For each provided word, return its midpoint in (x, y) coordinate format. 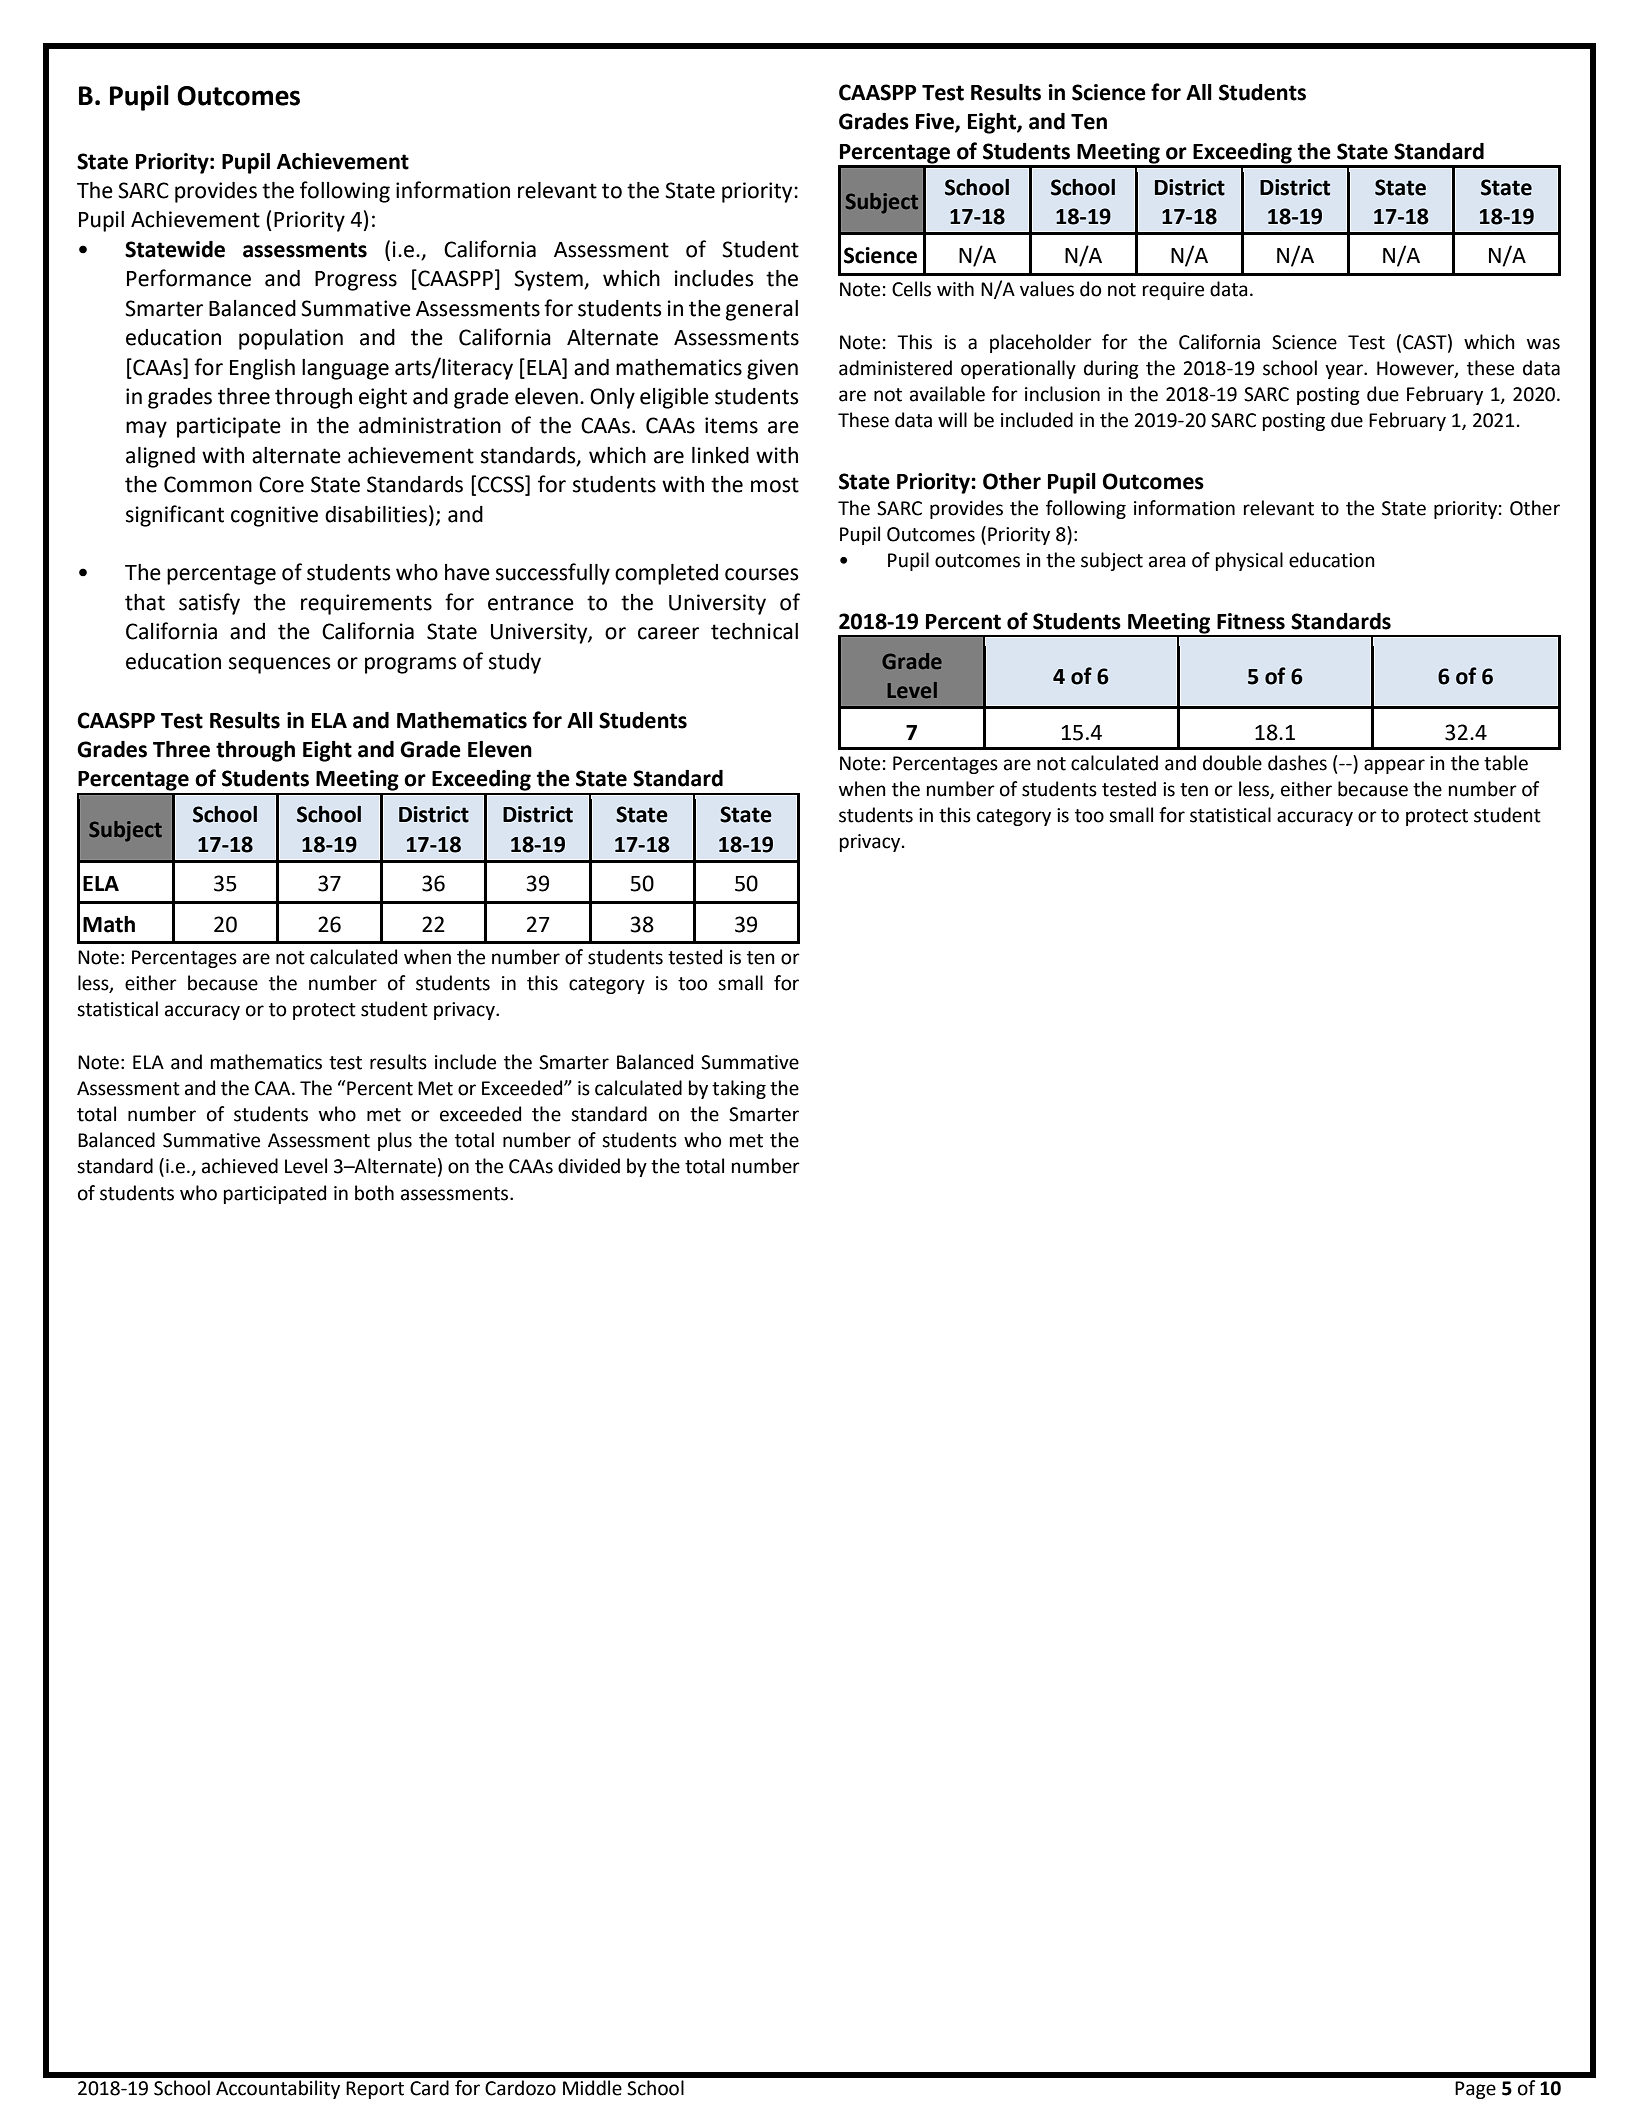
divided (589, 1166)
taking (739, 1089)
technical (754, 631)
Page (1475, 2090)
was (1543, 344)
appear (1394, 766)
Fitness (1251, 621)
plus (395, 1141)
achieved (240, 1166)
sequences (279, 665)
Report (375, 2090)
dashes (1297, 763)
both (374, 1193)
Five (936, 122)
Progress (356, 281)
